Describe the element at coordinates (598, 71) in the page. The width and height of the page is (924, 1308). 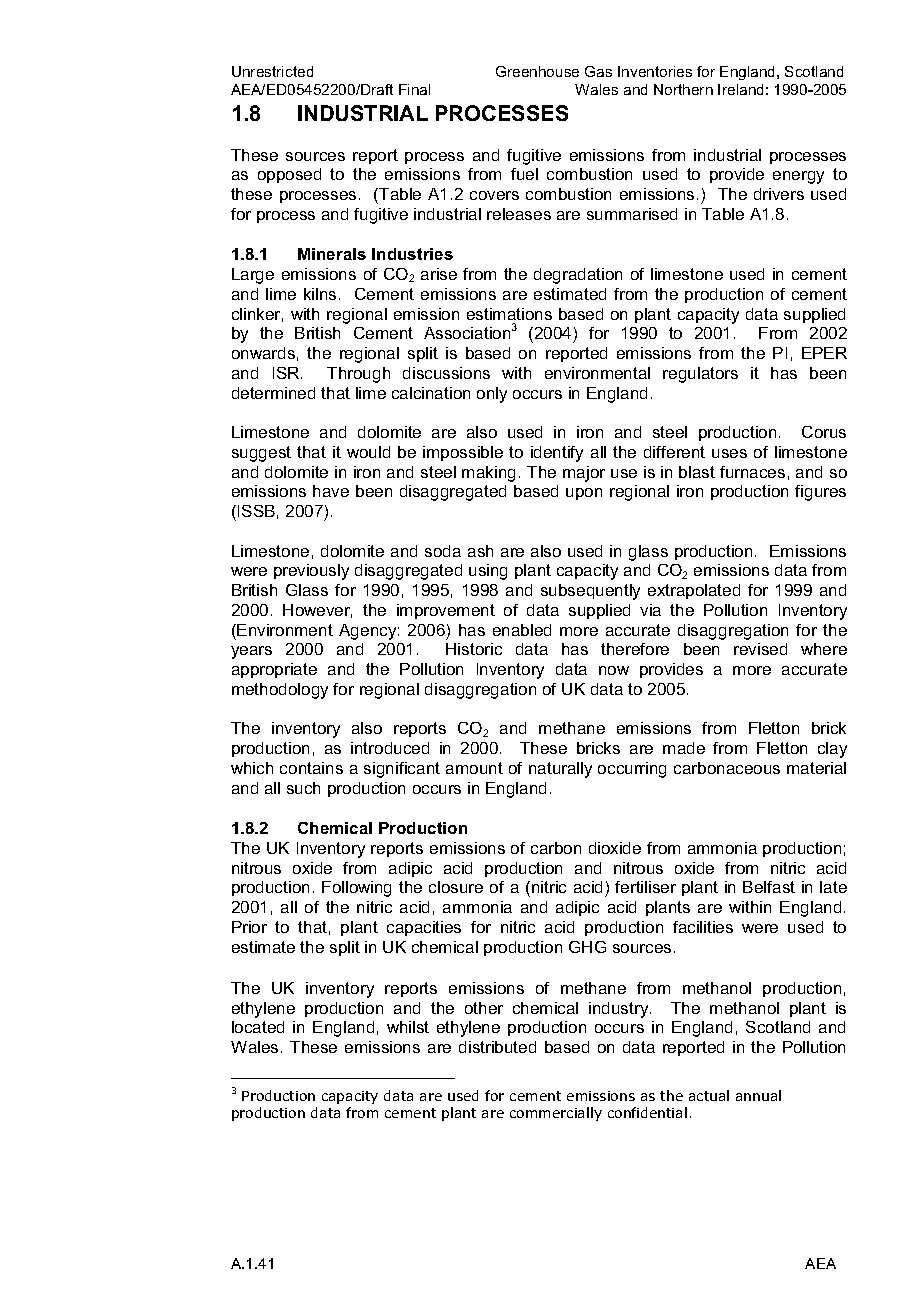
I see `Gas` at that location.
